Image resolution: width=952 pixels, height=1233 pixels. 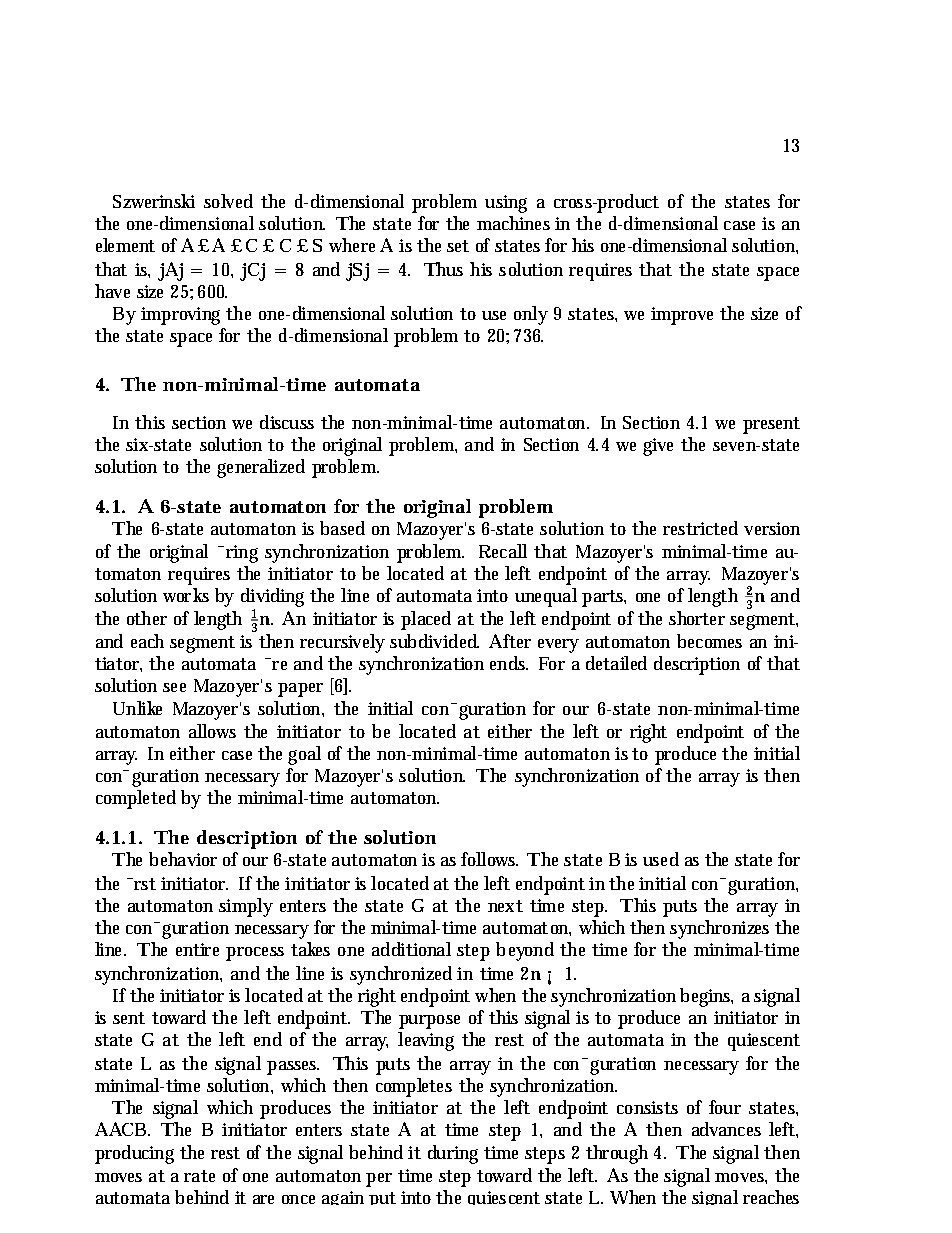 What do you see at coordinates (682, 316) in the page?
I see `improve` at bounding box center [682, 316].
